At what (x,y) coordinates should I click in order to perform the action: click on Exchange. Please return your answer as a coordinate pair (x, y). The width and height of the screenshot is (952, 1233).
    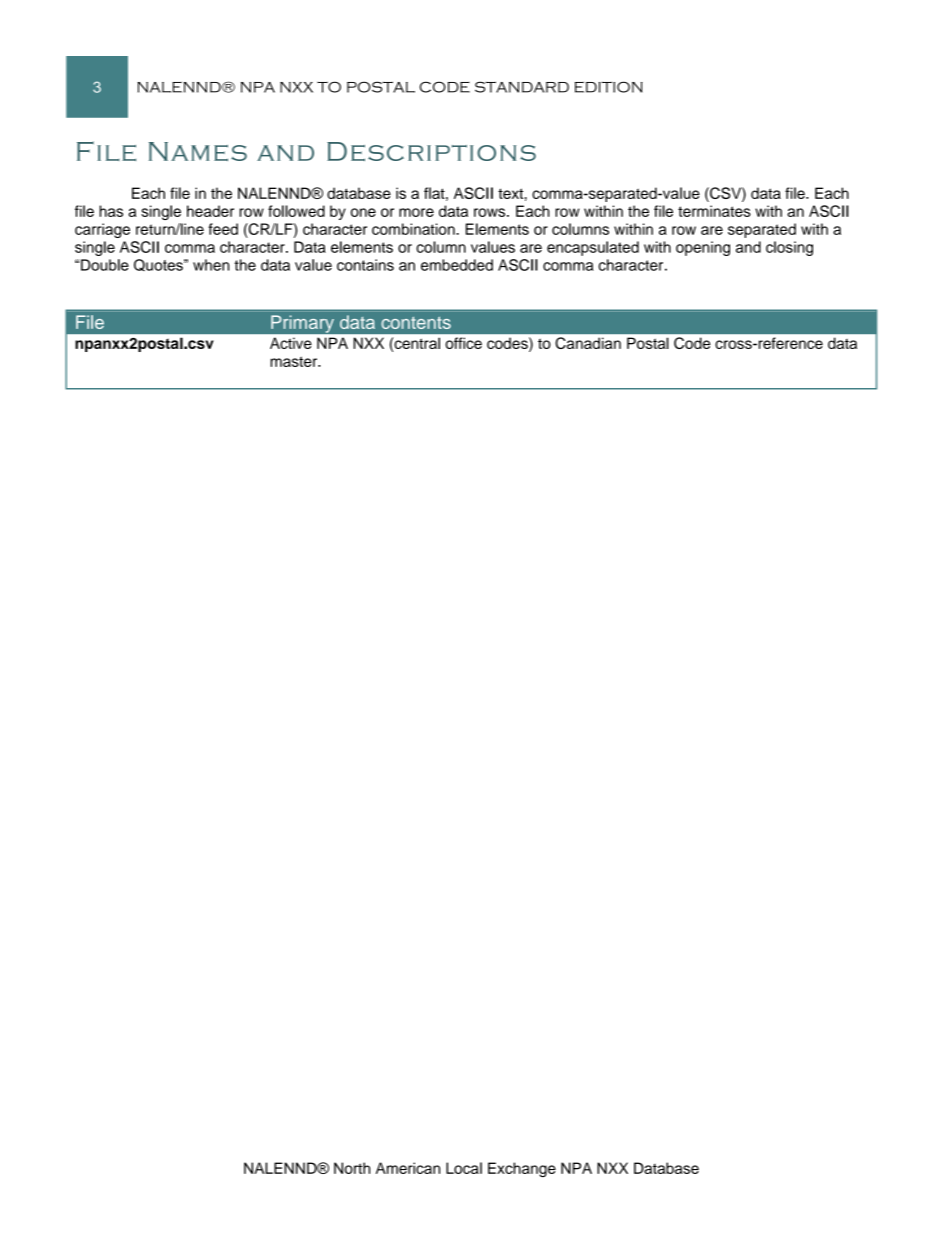
    Looking at the image, I should click on (522, 1169).
